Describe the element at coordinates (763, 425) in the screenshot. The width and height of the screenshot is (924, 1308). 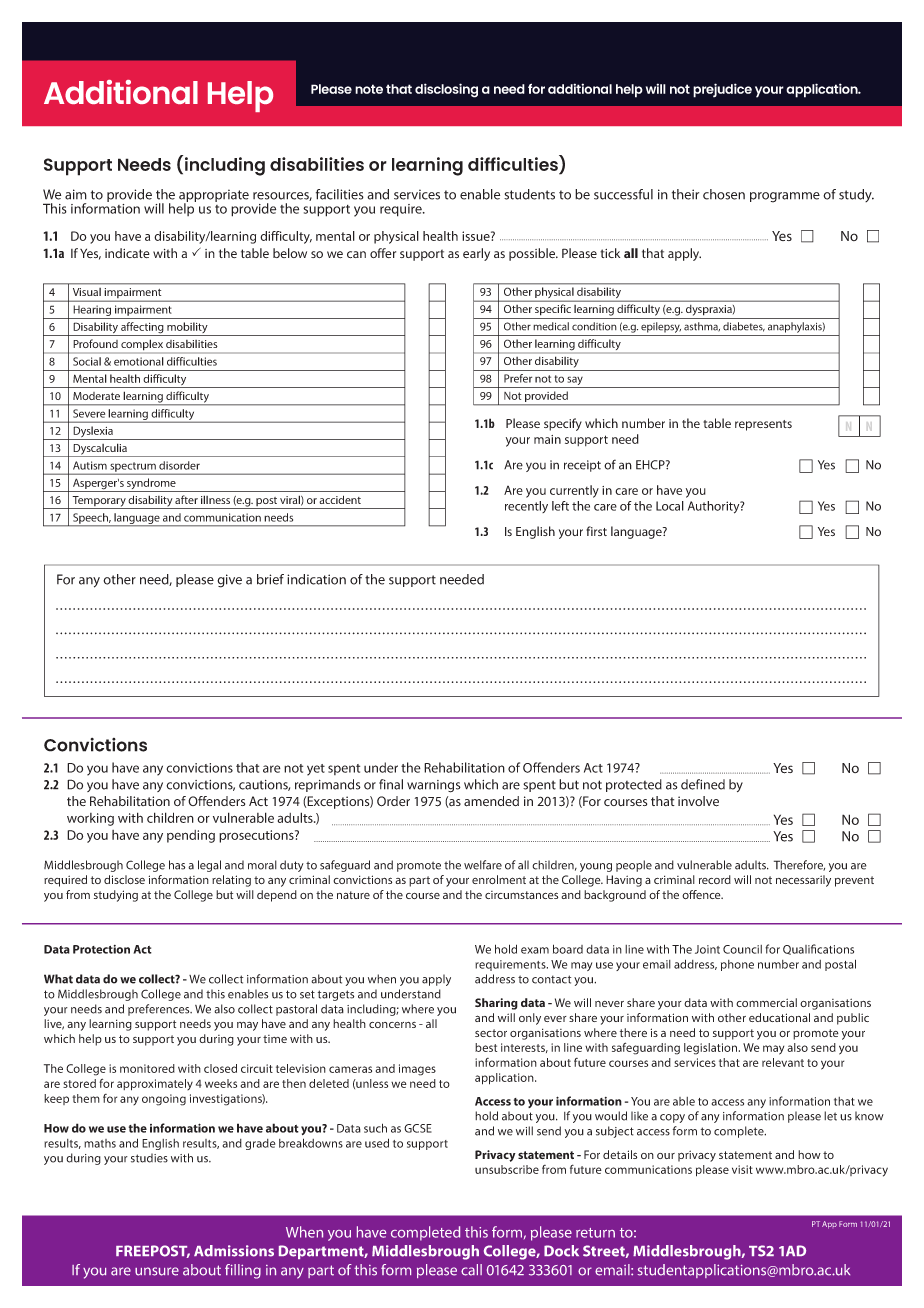
I see `represents` at that location.
